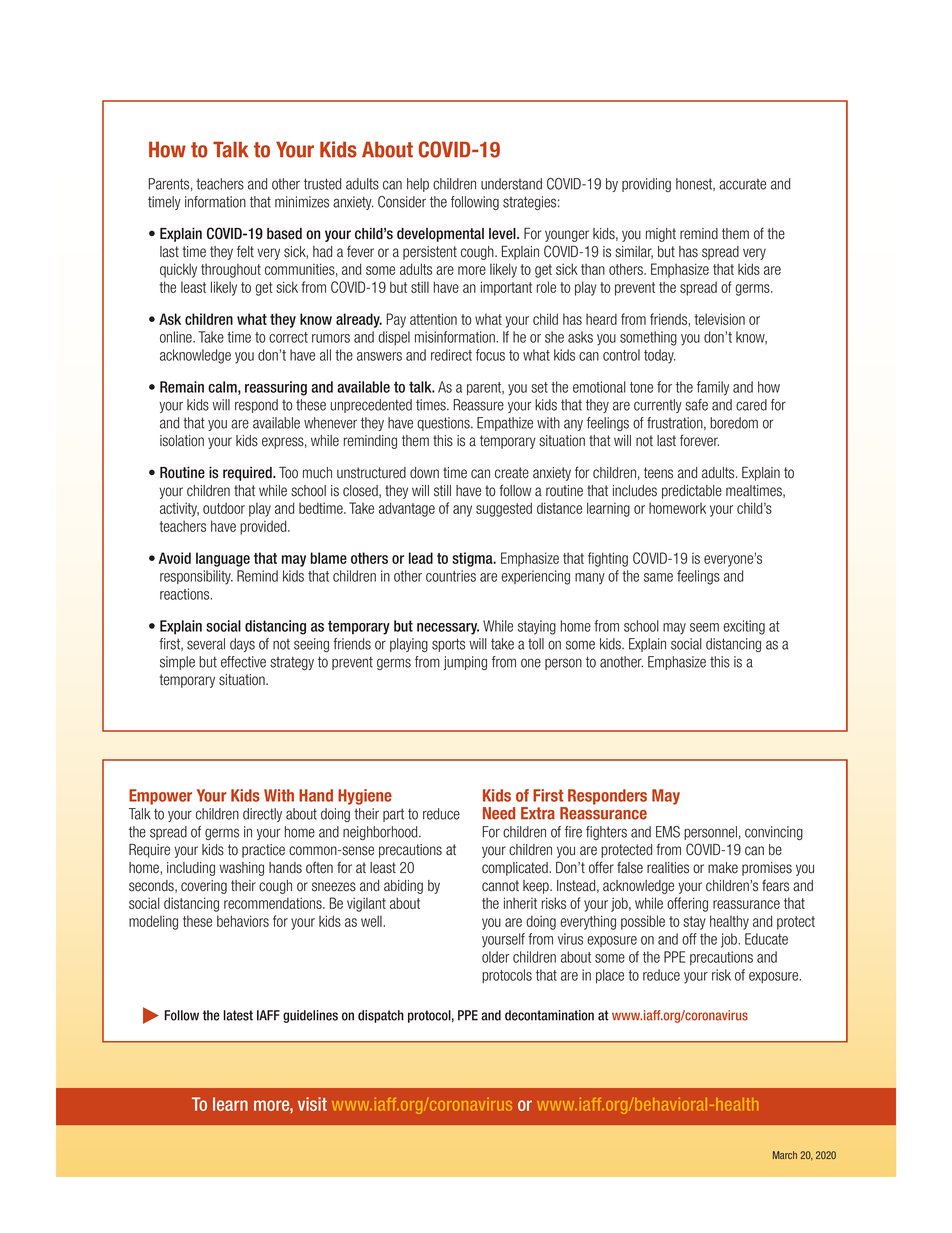 This screenshot has height=1233, width=952. Describe the element at coordinates (549, 1015) in the screenshot. I see `decontamination` at that location.
